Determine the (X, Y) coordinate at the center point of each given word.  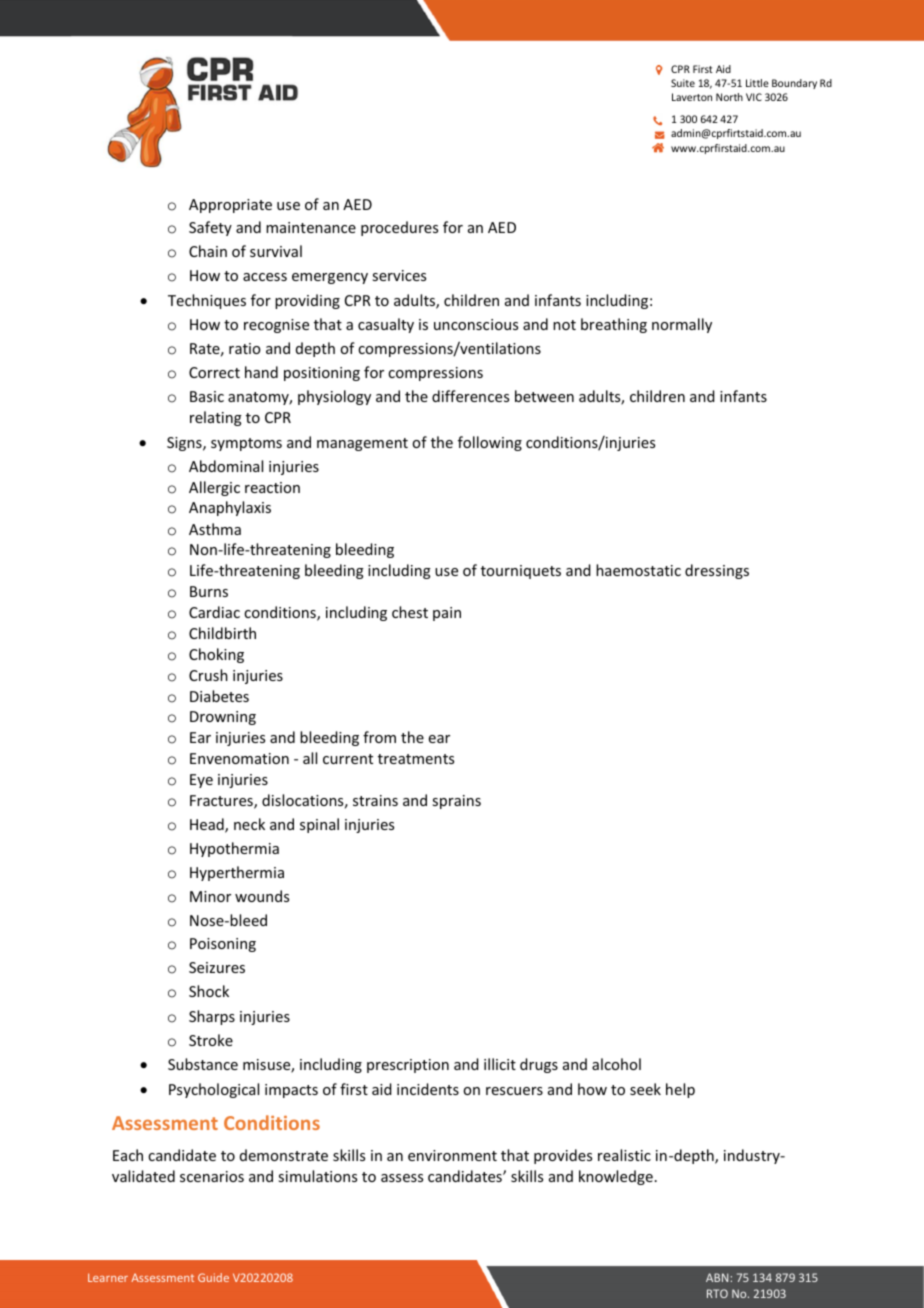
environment (452, 1155)
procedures (399, 228)
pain (447, 614)
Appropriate (230, 206)
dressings (717, 571)
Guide (213, 1277)
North (729, 97)
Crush (208, 675)
